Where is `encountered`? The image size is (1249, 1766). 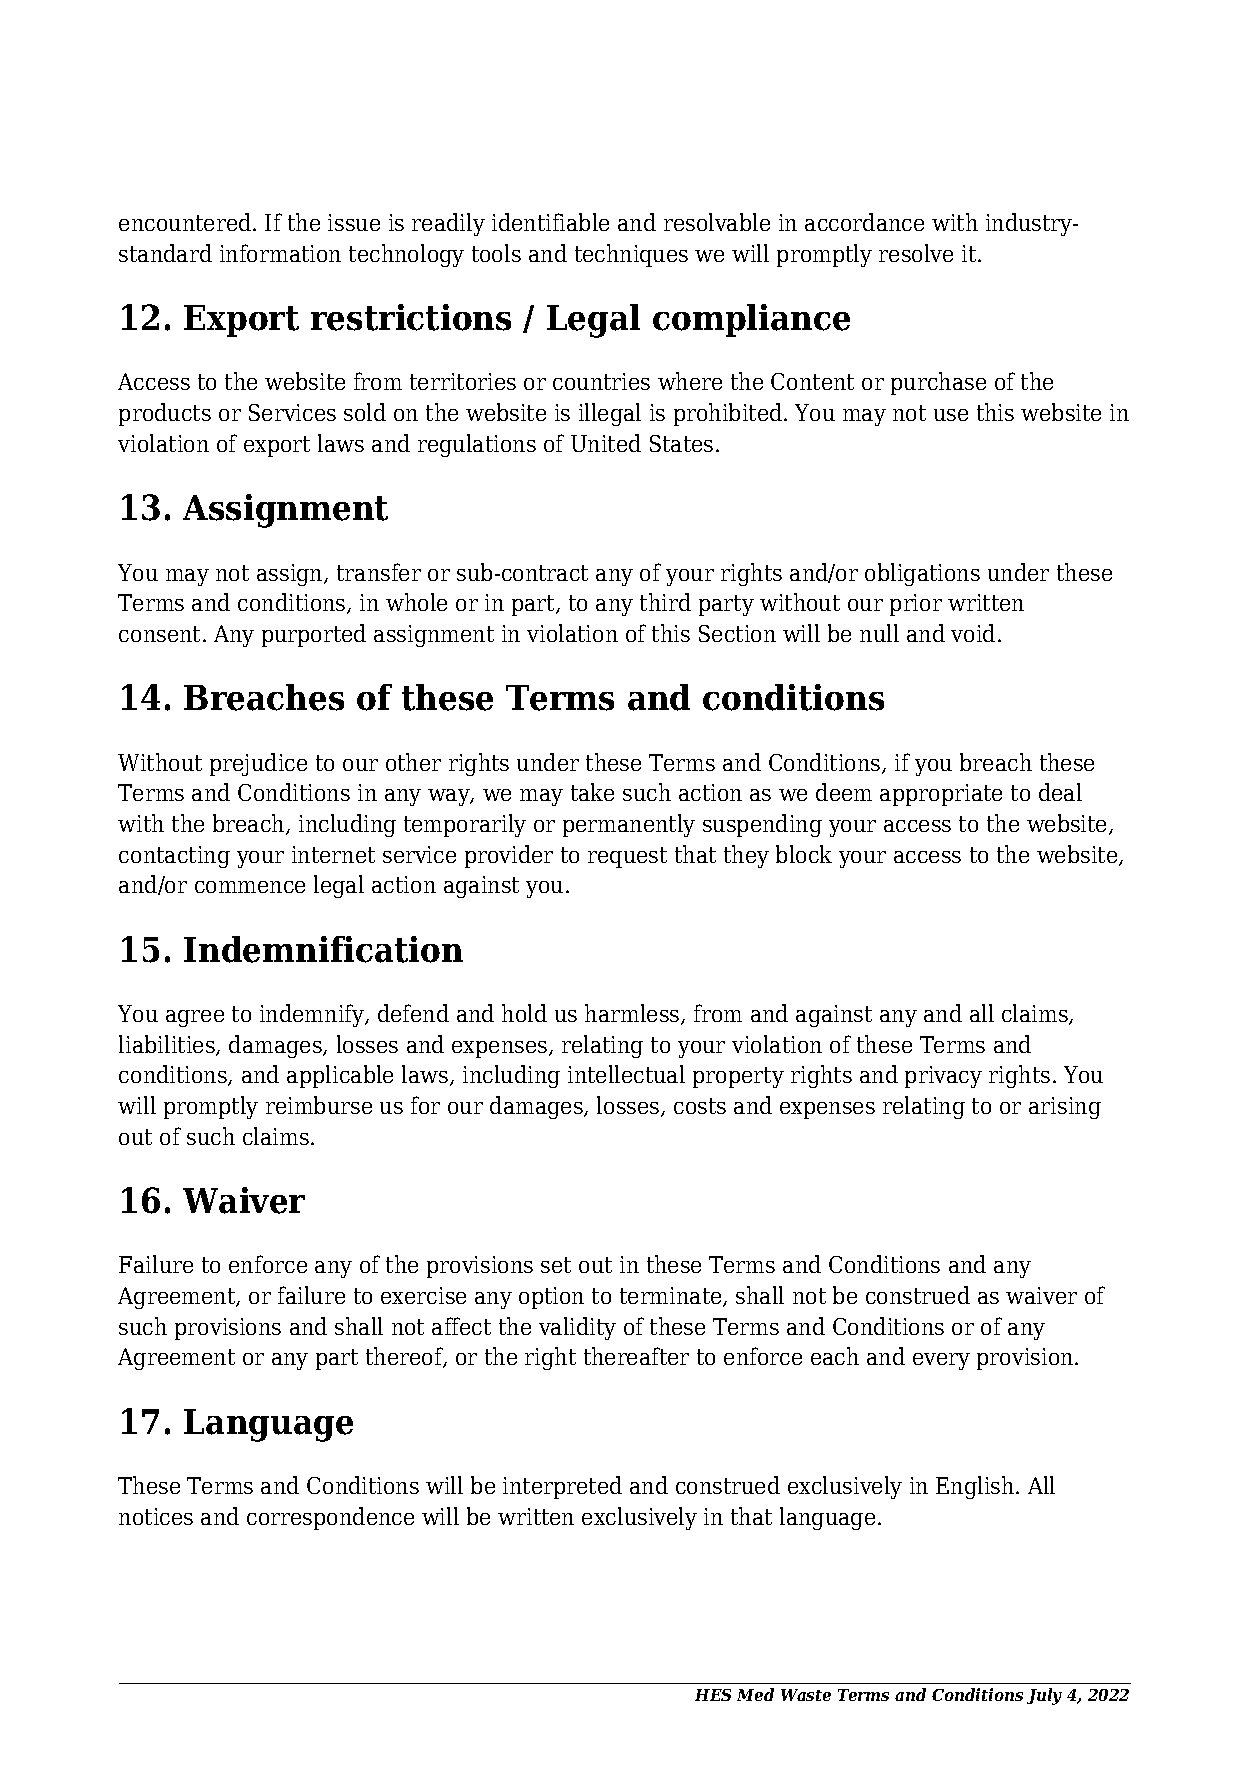 encountered is located at coordinates (186, 222).
